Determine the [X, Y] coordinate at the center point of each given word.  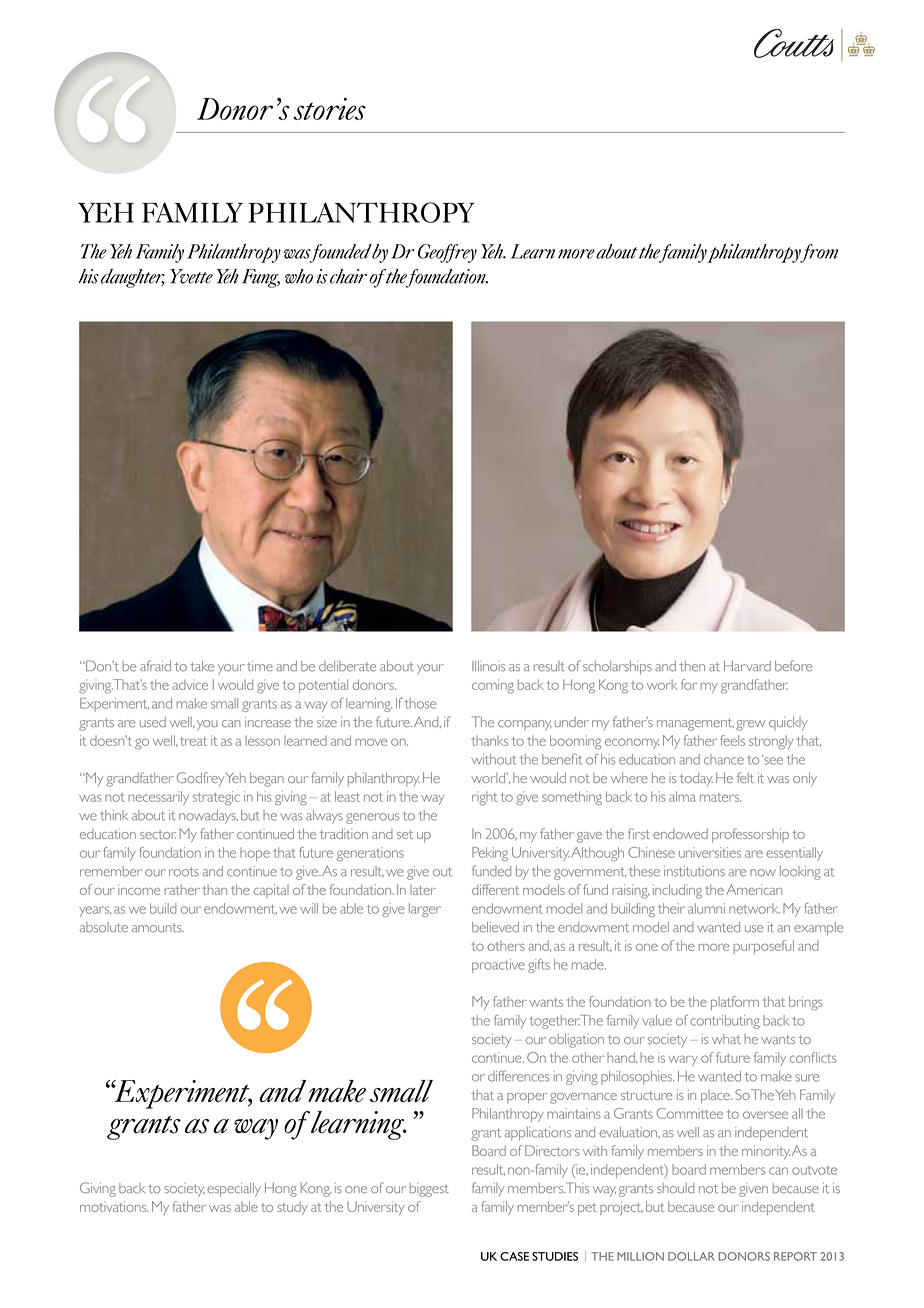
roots [184, 872]
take [202, 666]
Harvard [747, 666]
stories [329, 109]
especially [234, 1190]
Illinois [488, 666]
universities [710, 852]
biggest [429, 1190]
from [818, 253]
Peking [490, 854]
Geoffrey [447, 253]
